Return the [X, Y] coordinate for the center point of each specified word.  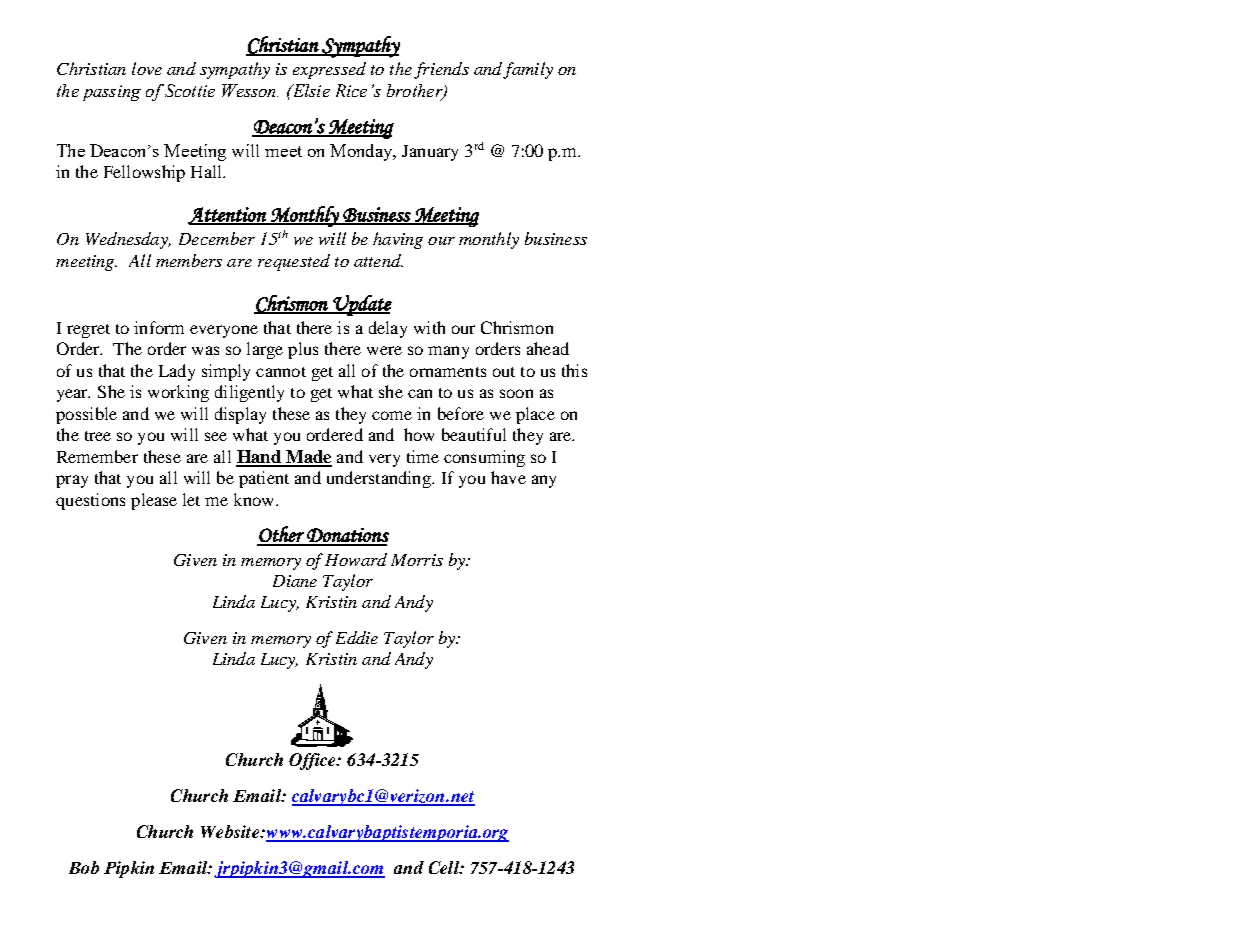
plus [303, 350]
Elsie [310, 90]
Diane [295, 581]
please [154, 501]
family [528, 70]
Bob [84, 867]
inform [159, 327]
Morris [417, 560]
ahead [548, 348]
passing [112, 93]
